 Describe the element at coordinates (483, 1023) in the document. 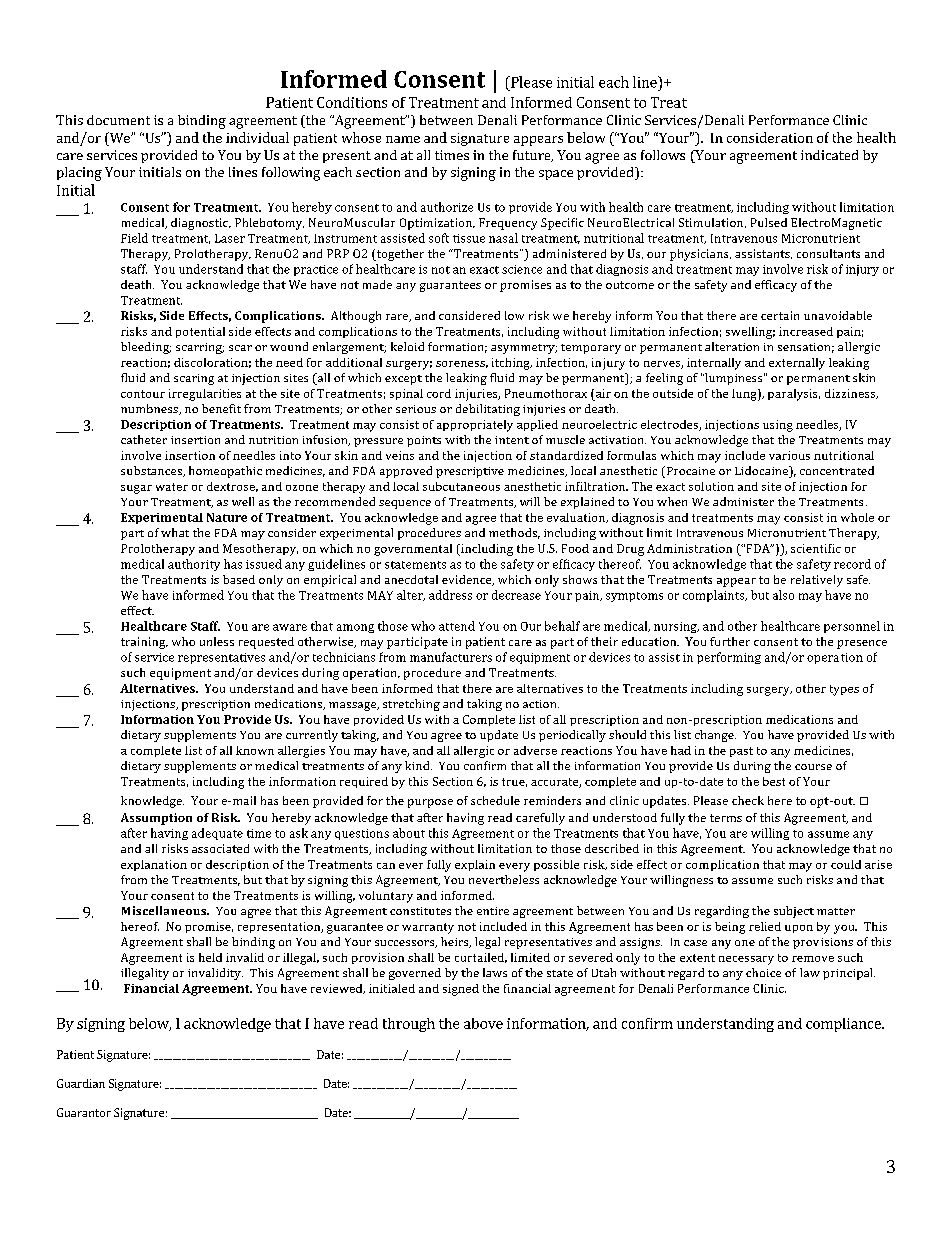

I see `above` at that location.
